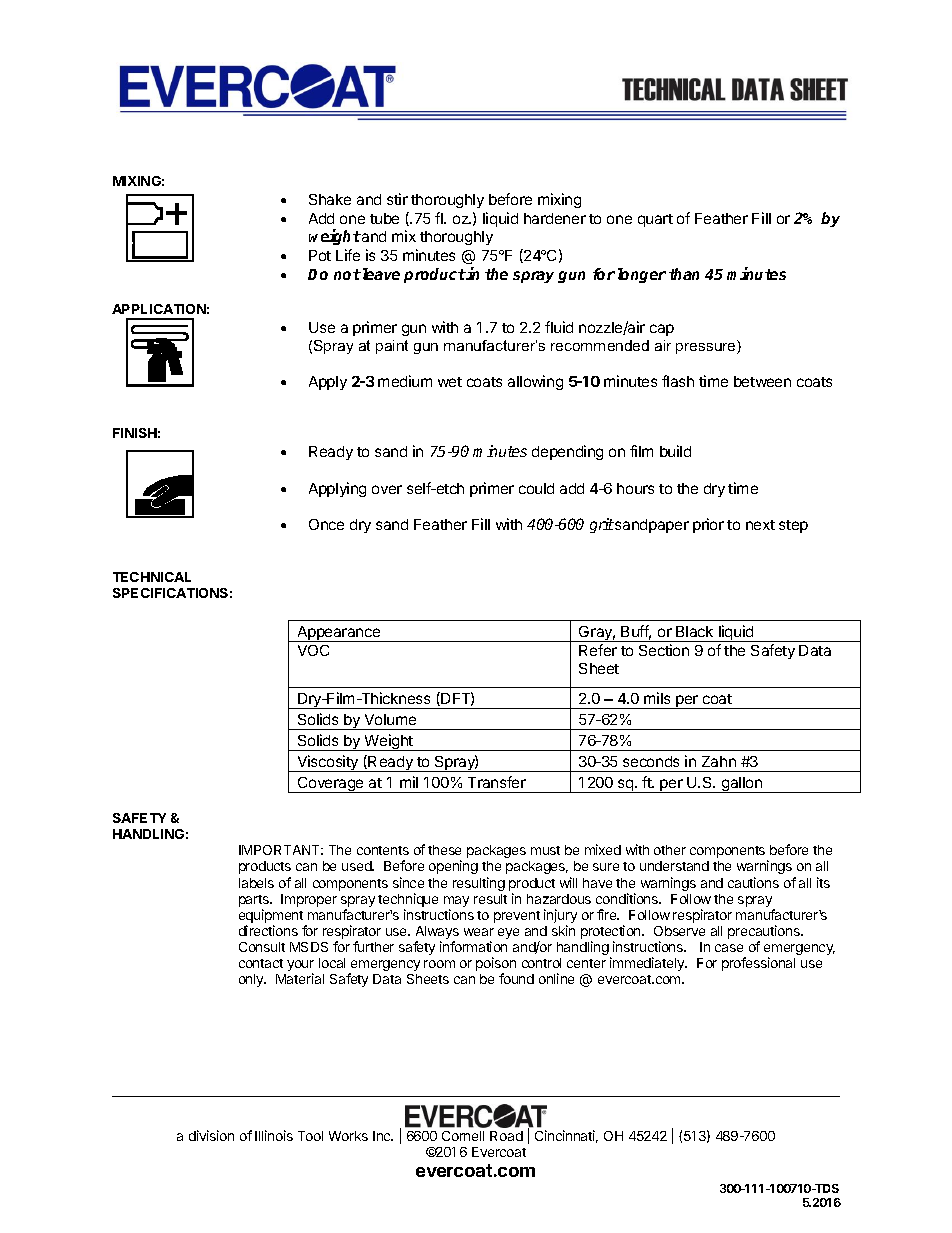 The width and height of the page is (952, 1233). I want to click on hardener, so click(555, 218).
